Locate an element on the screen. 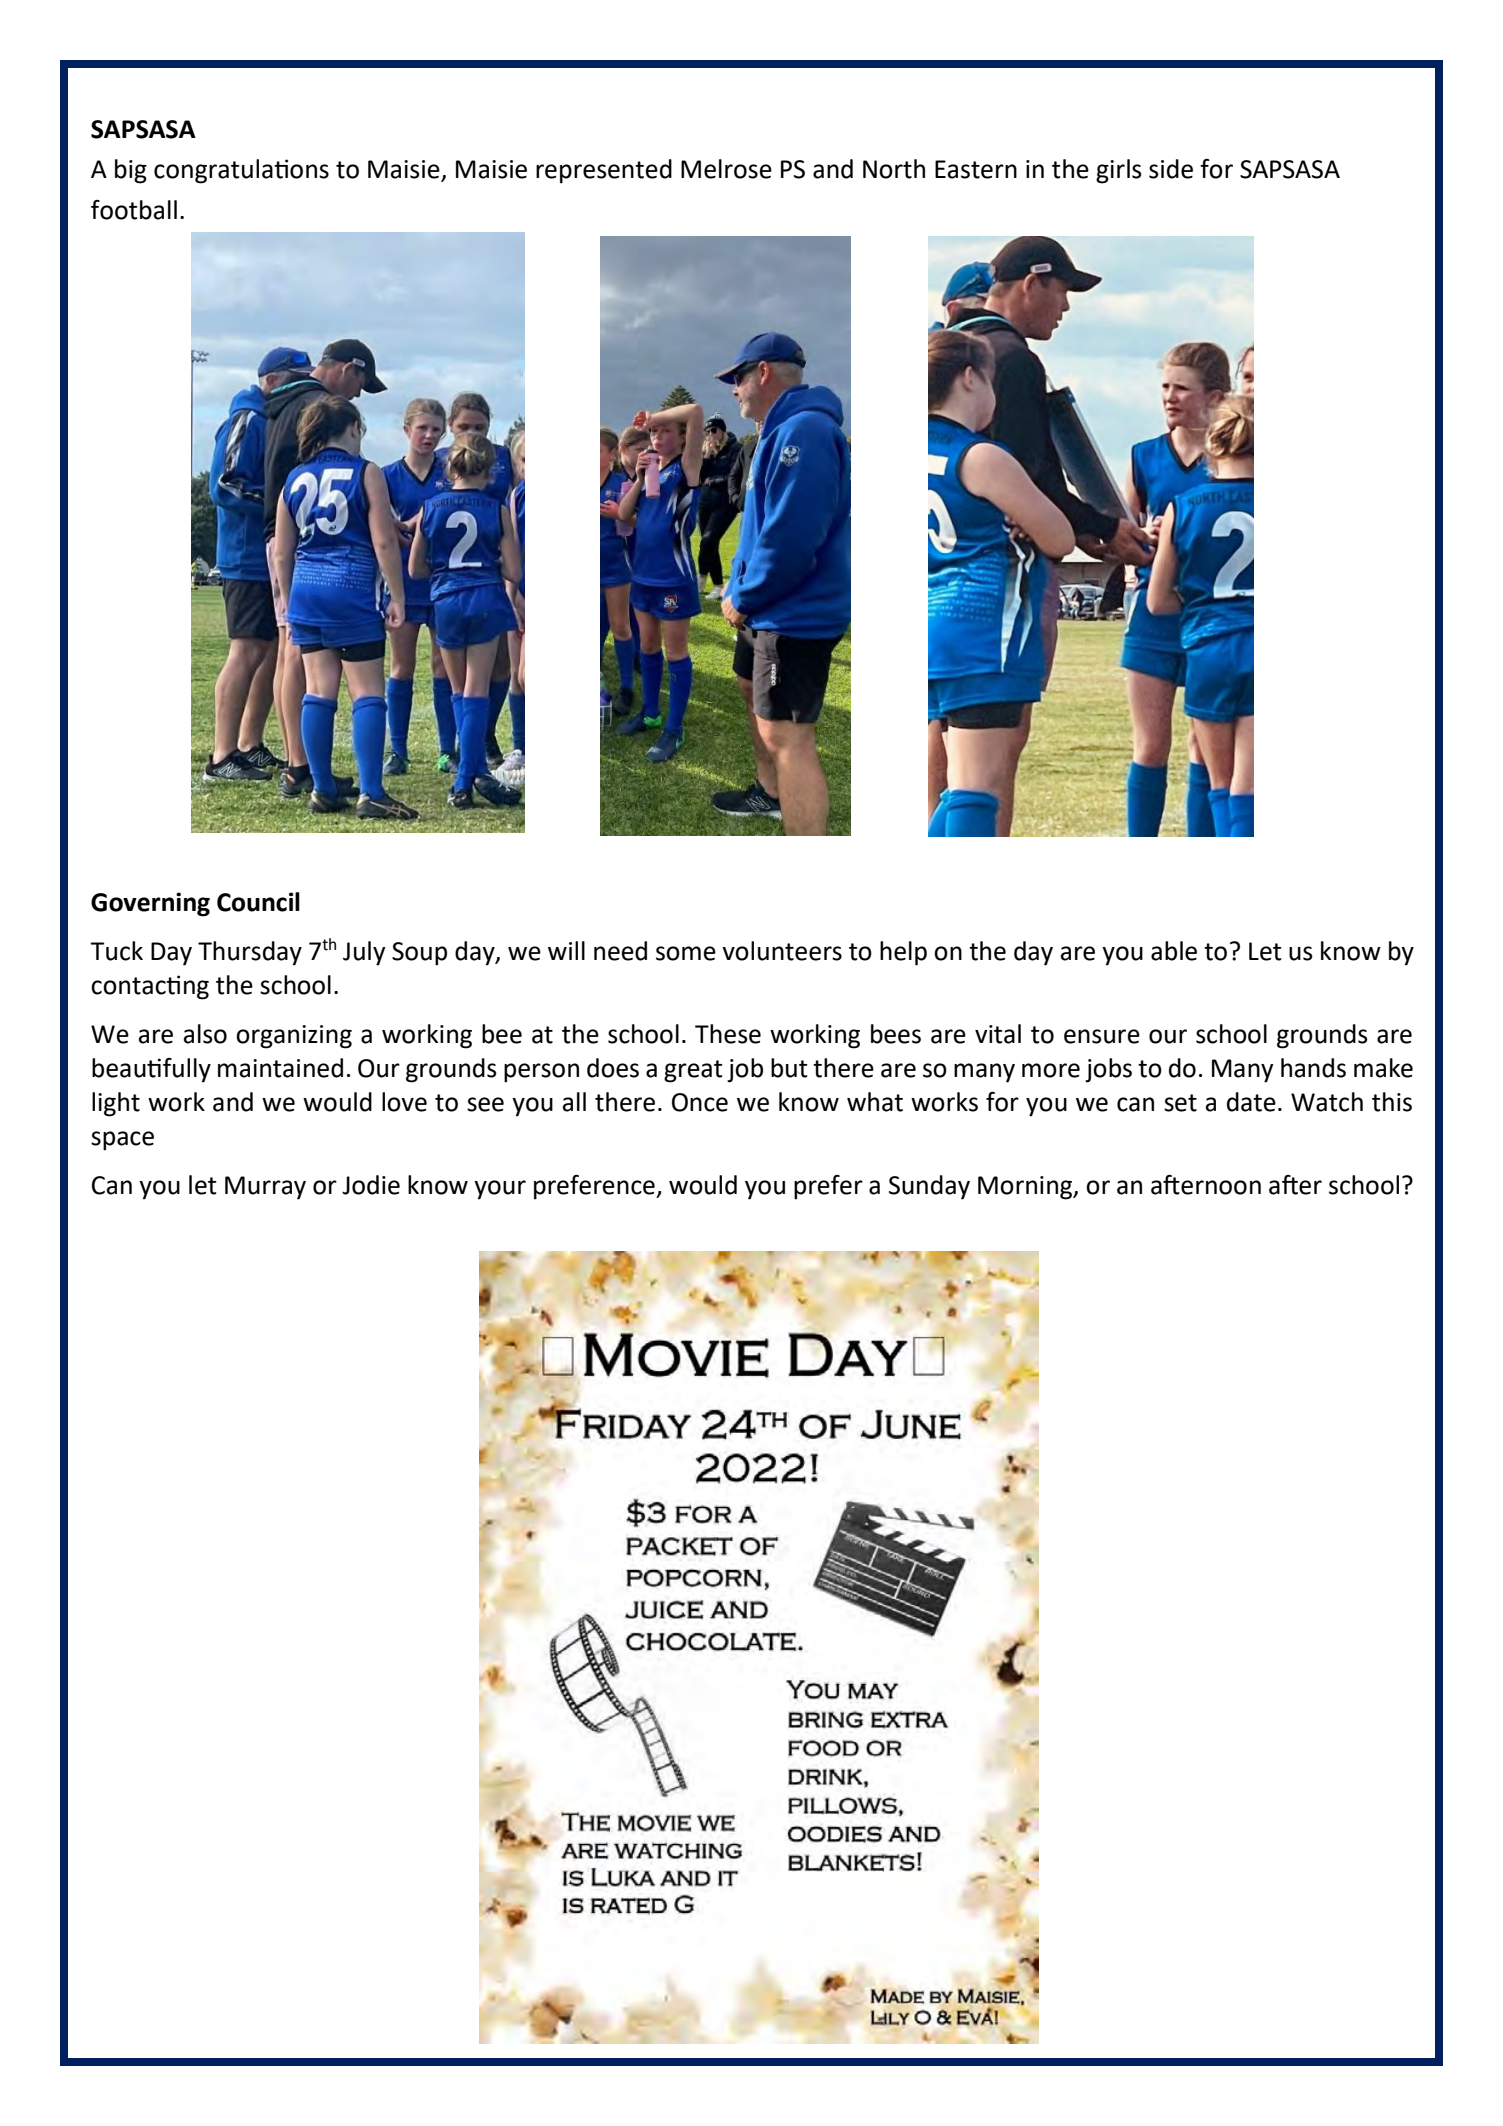  Once is located at coordinates (700, 1102).
